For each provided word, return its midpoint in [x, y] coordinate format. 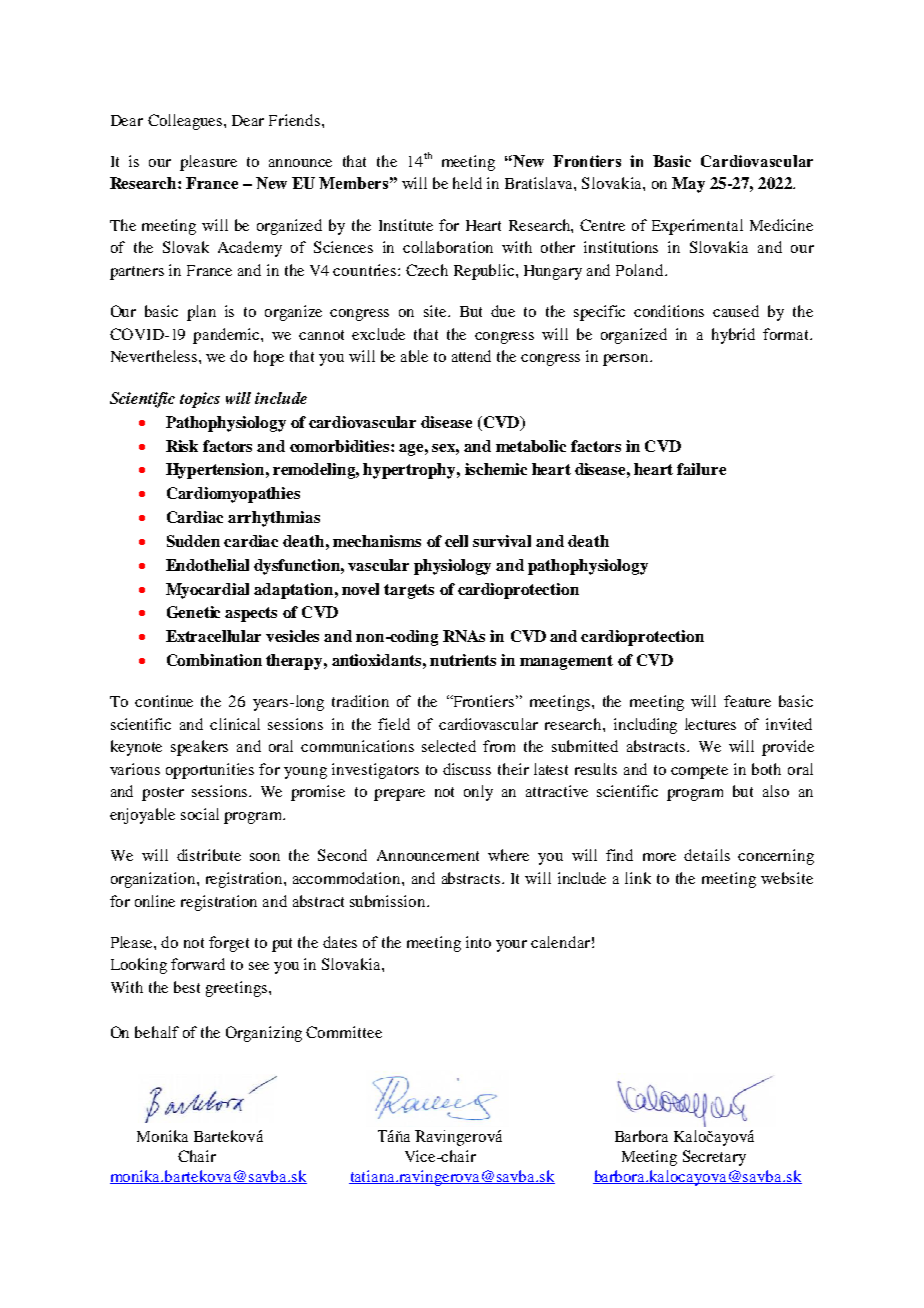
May [688, 185]
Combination [214, 660]
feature [747, 701]
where [508, 855]
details [707, 855]
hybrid [733, 336]
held [467, 183]
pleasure [208, 163]
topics [200, 400]
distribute [209, 855]
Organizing [264, 1034]
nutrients [463, 660]
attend [471, 356]
